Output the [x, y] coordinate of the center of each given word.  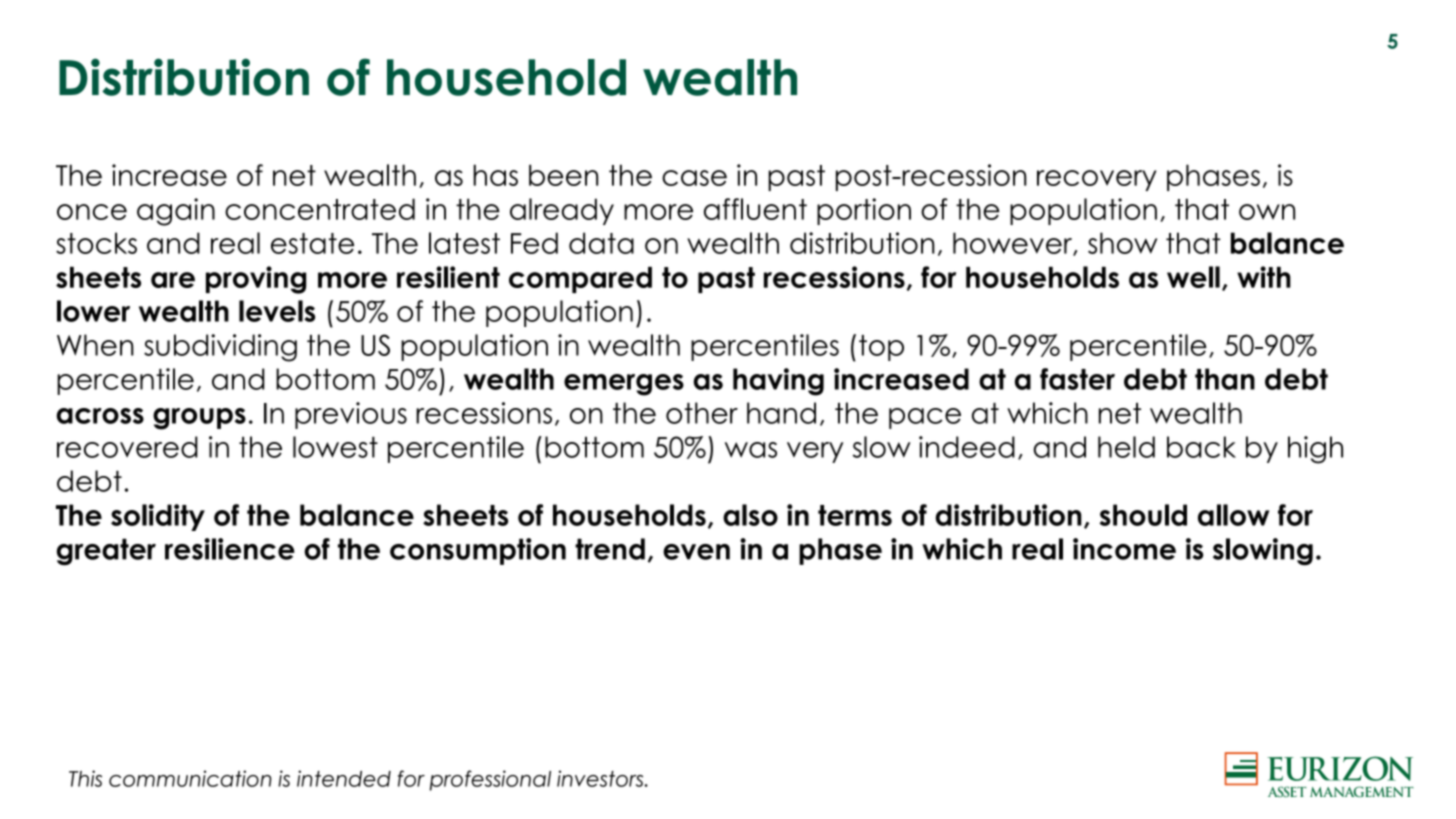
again [176, 212]
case [694, 178]
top [881, 348]
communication [190, 778]
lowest [335, 447]
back [1201, 447]
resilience [230, 549]
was [751, 450]
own [1267, 212]
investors [601, 778]
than [1225, 379]
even [696, 552]
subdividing [220, 348]
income [1124, 549]
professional [490, 780]
